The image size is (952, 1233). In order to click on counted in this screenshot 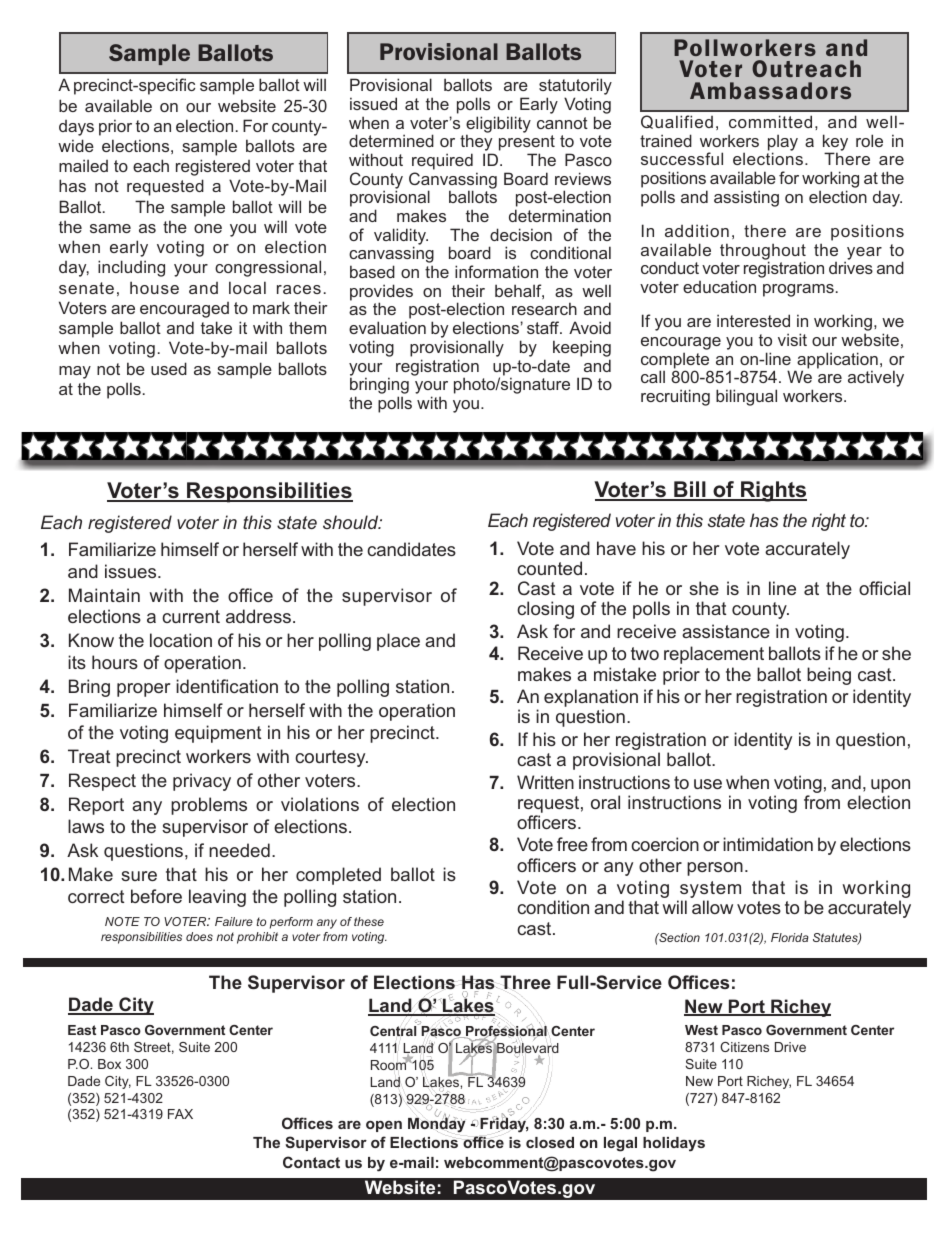, I will do `click(549, 568)`.
